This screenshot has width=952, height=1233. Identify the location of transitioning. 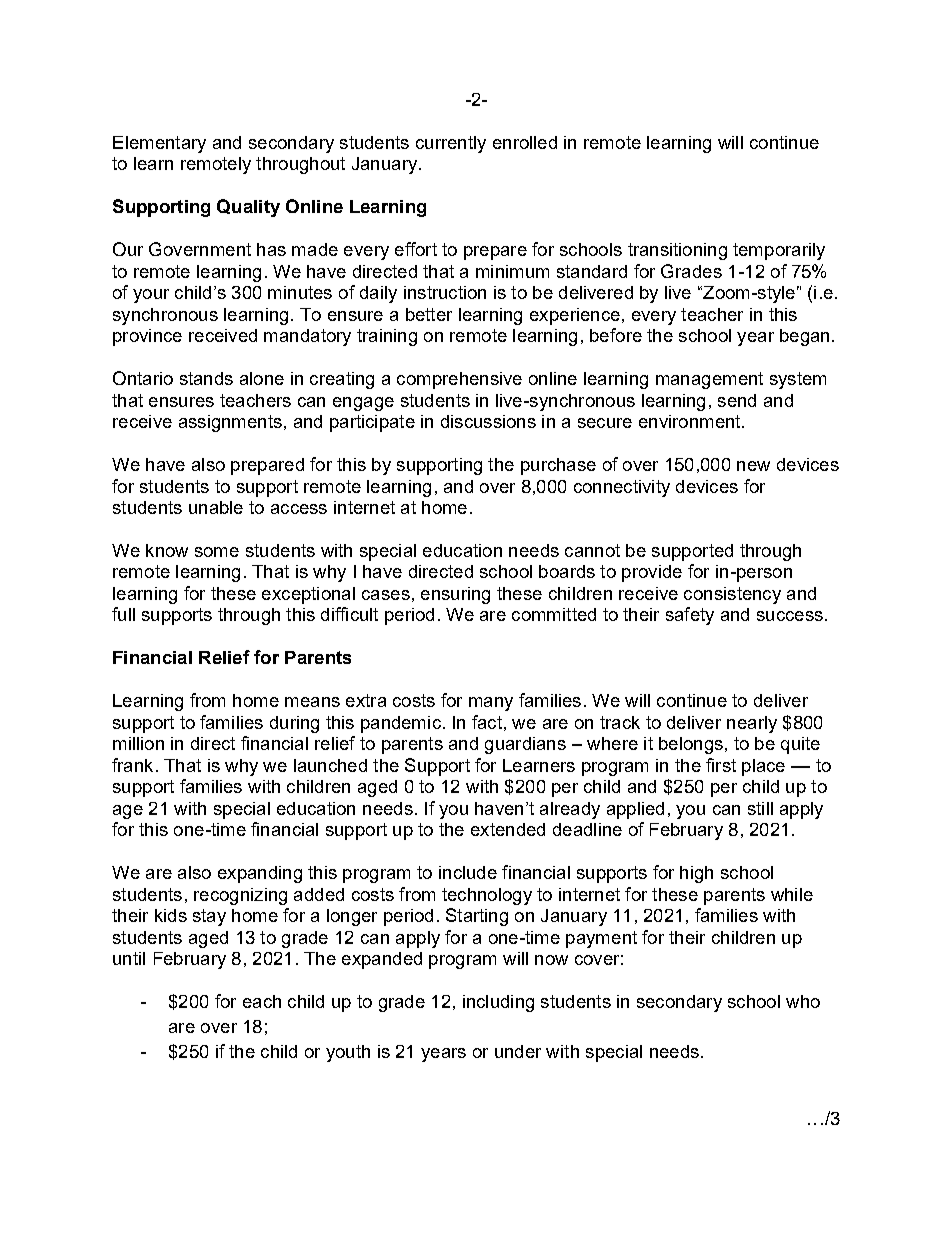
(677, 251).
